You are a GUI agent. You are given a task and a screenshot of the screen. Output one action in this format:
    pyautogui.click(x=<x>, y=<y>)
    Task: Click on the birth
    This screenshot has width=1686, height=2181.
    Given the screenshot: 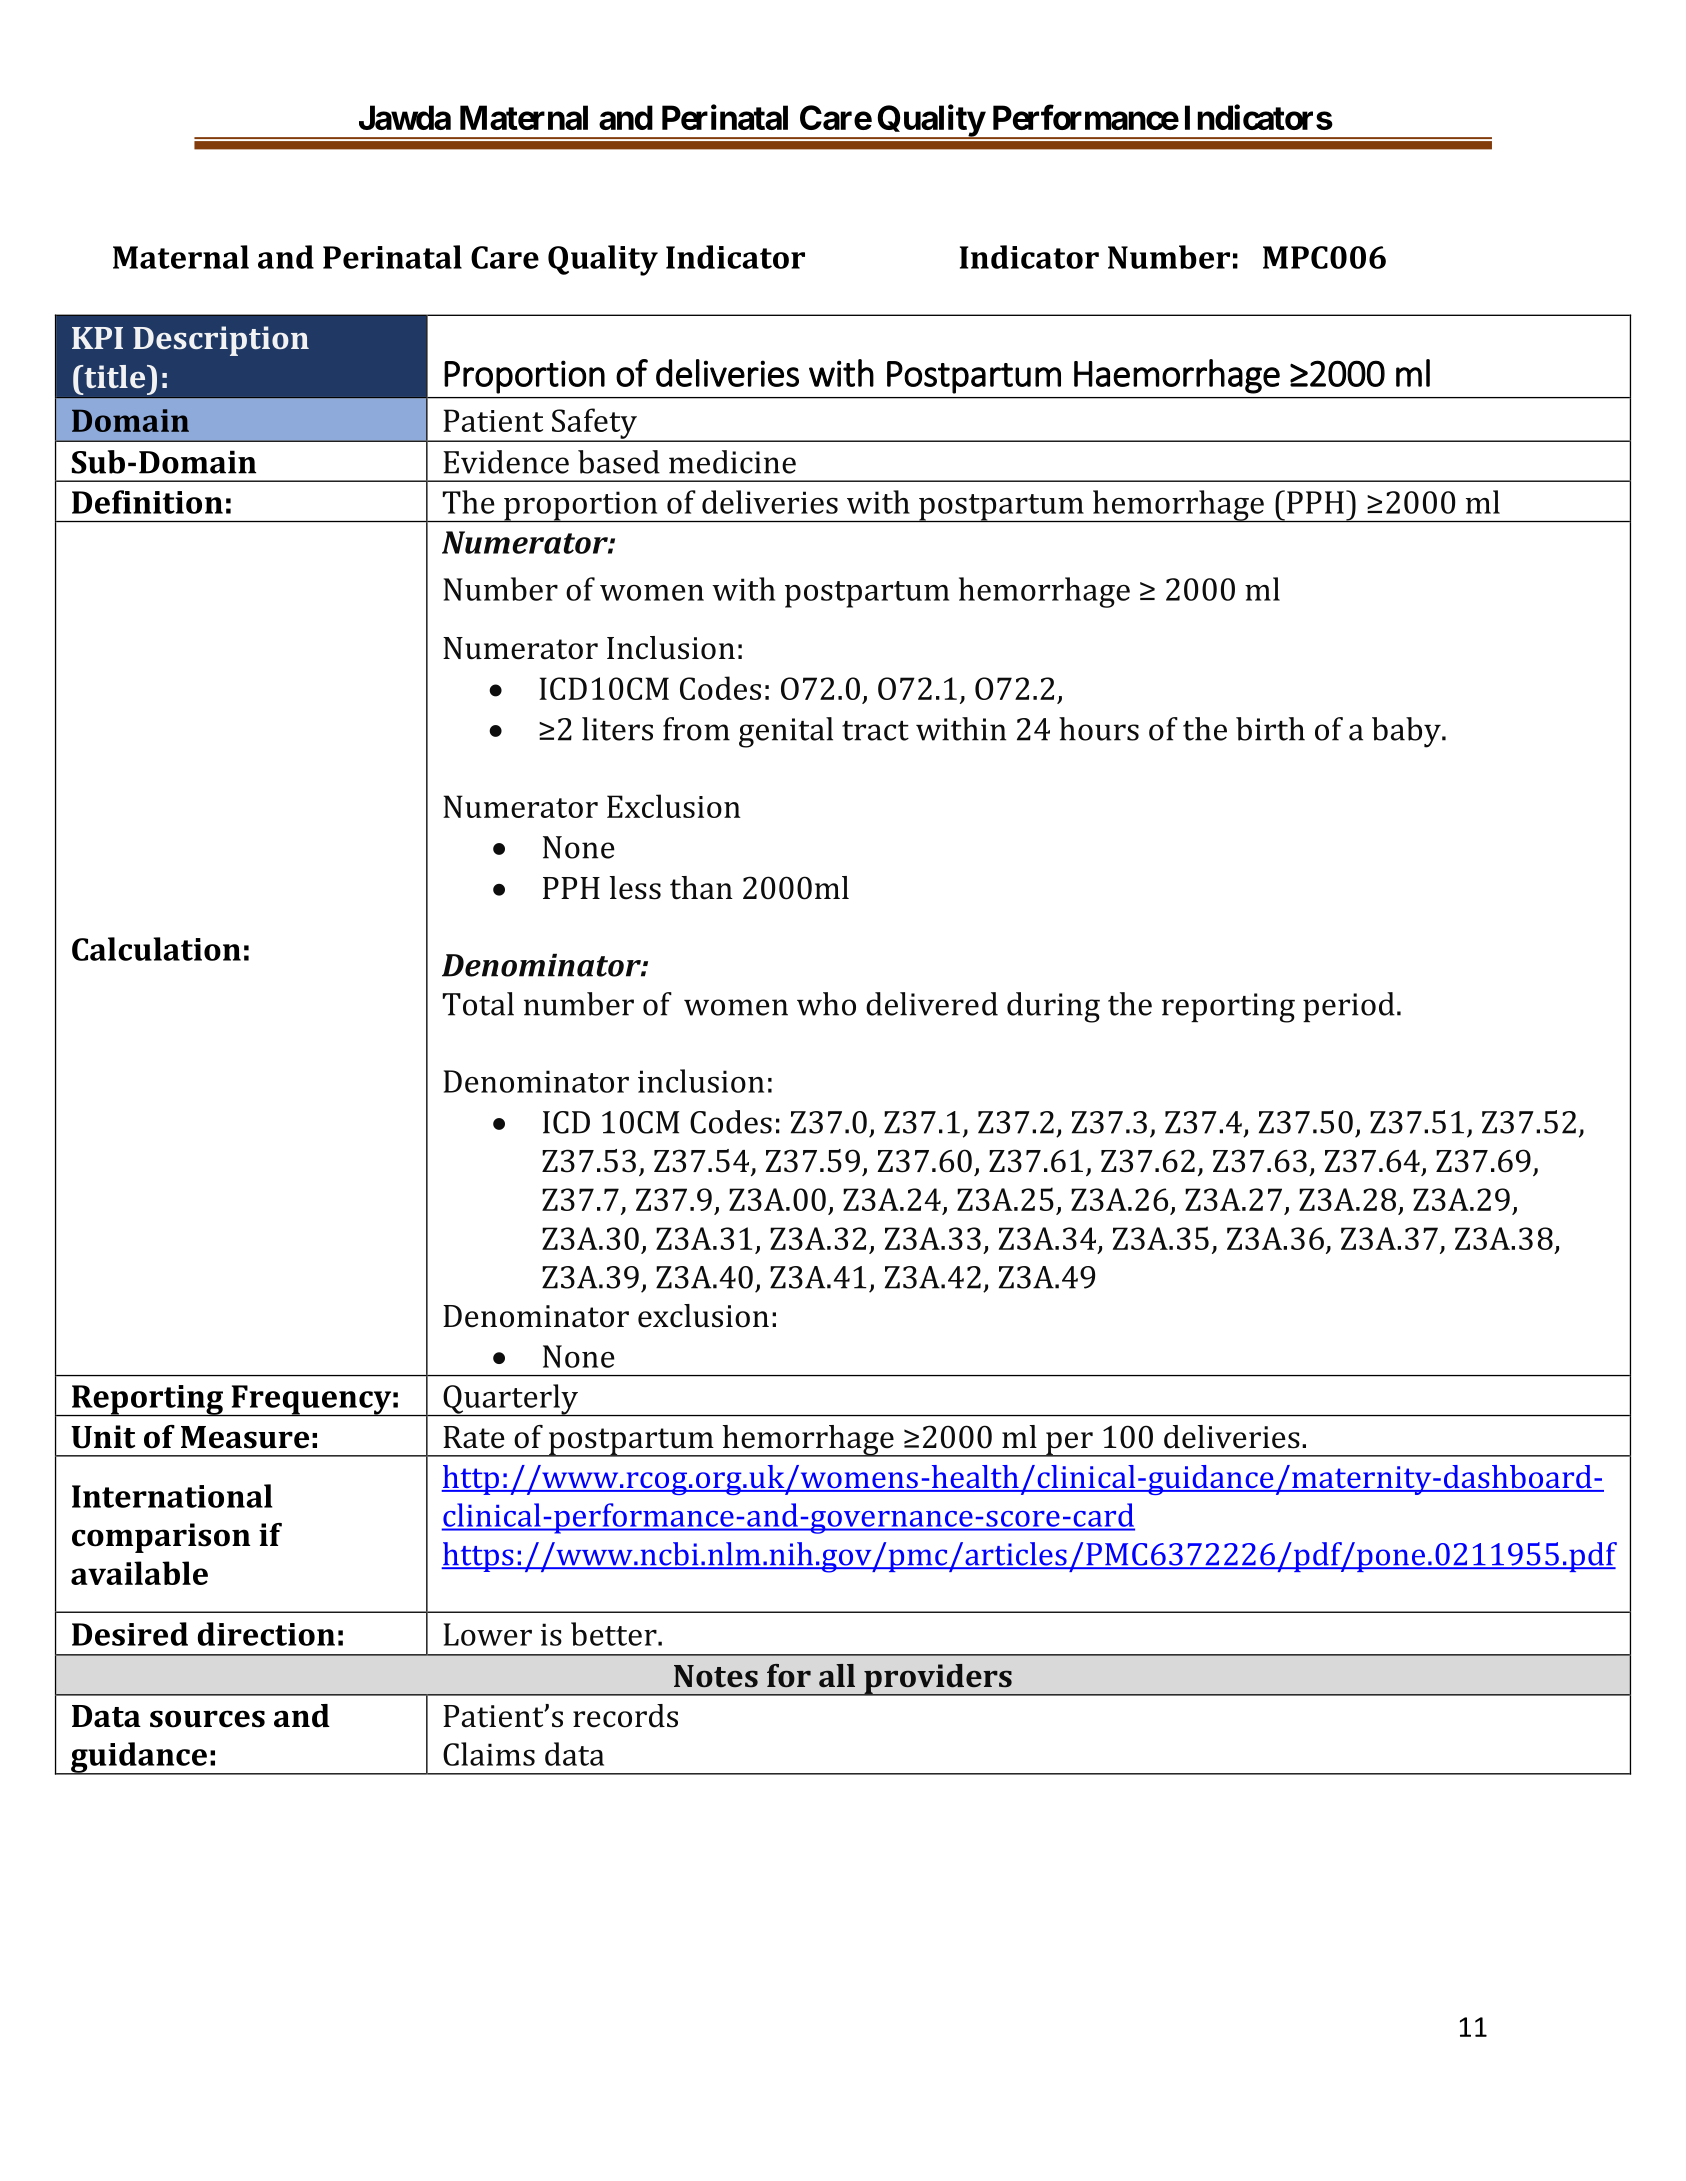 What is the action you would take?
    pyautogui.click(x=1270, y=729)
